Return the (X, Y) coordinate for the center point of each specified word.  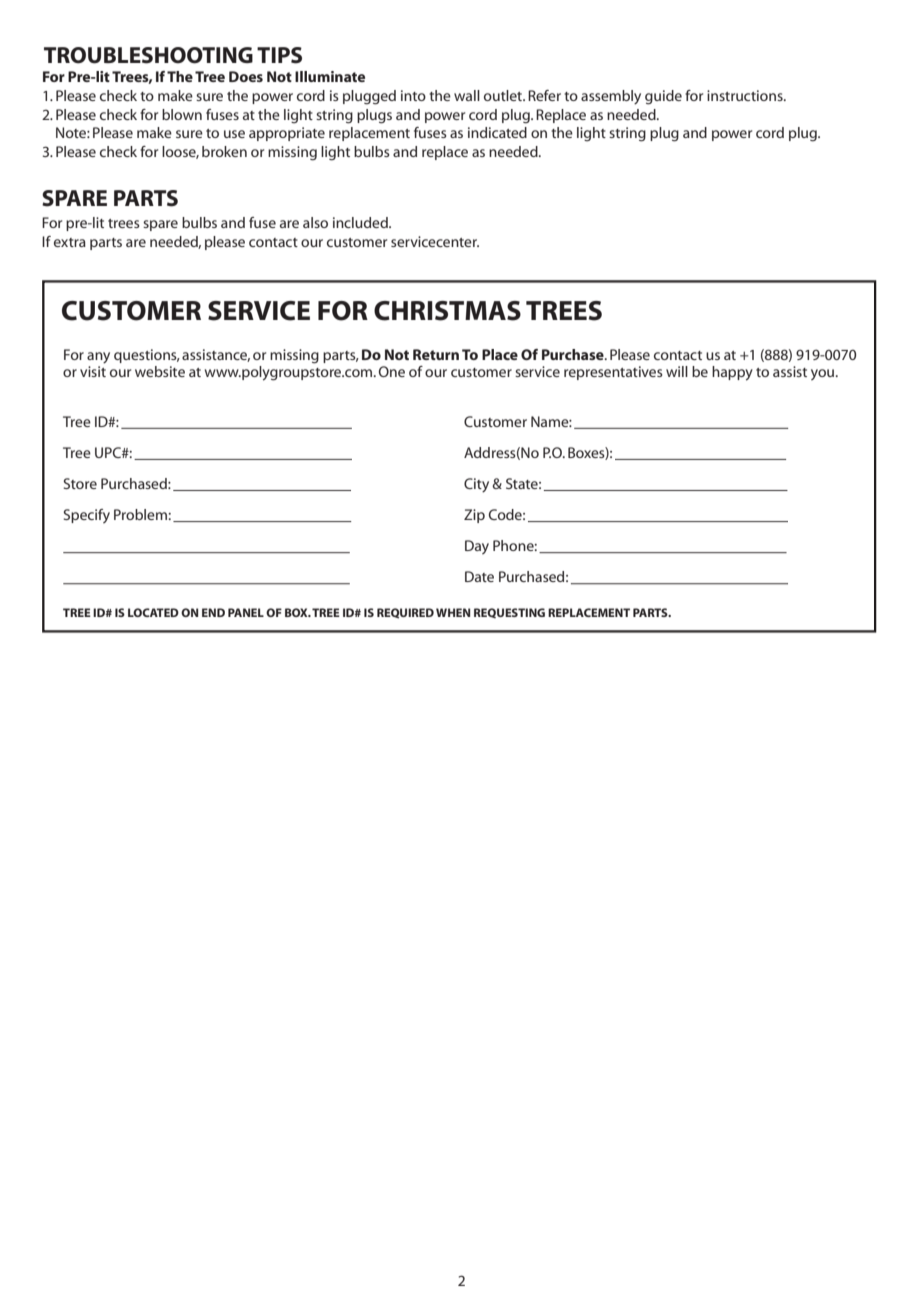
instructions (746, 95)
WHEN (453, 612)
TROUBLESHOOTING (148, 55)
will (677, 371)
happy (732, 373)
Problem (141, 514)
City (476, 485)
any (98, 358)
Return (436, 354)
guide (663, 97)
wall (467, 95)
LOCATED (153, 612)
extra (70, 242)
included (361, 222)
